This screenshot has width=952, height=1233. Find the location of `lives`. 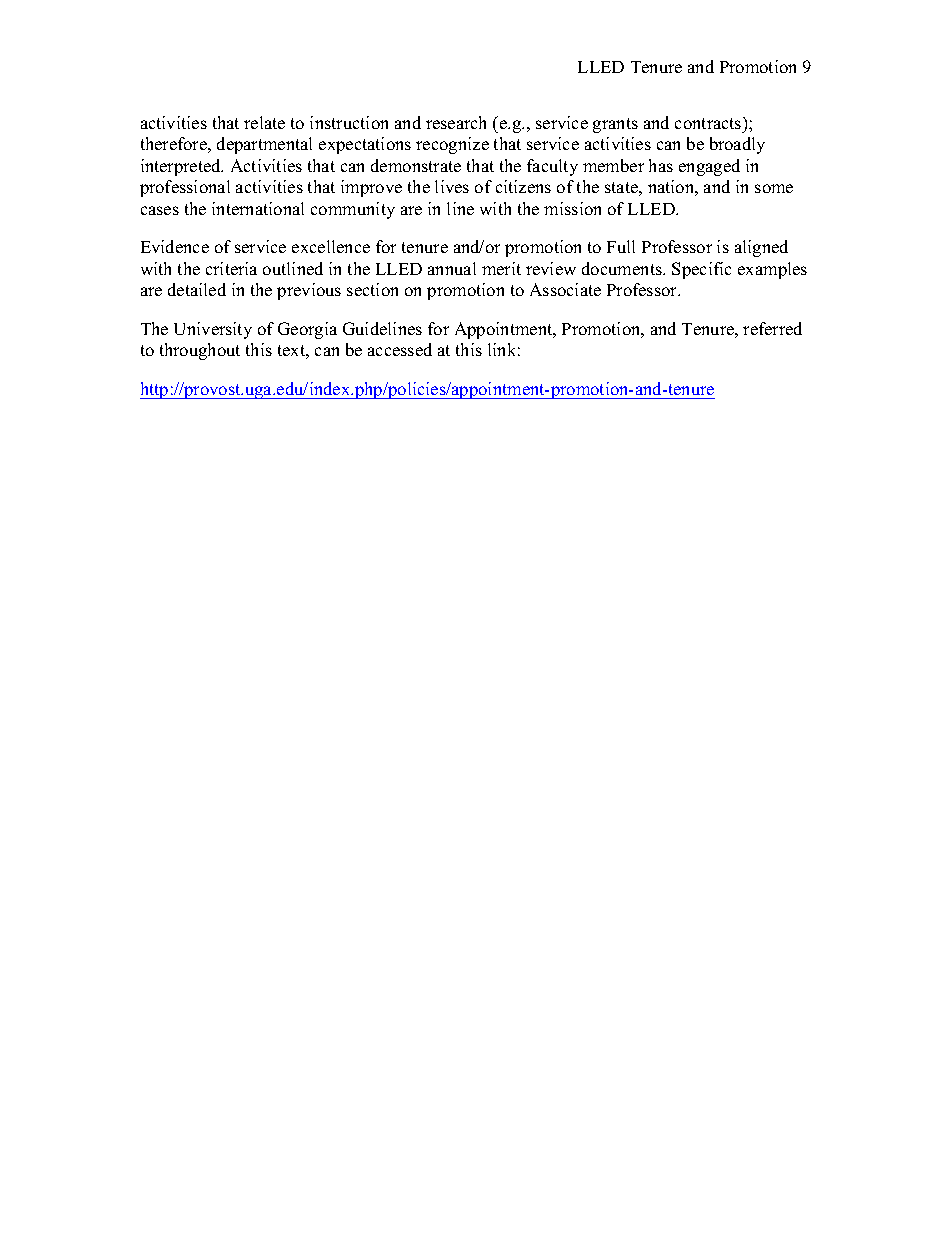

lives is located at coordinates (452, 186).
